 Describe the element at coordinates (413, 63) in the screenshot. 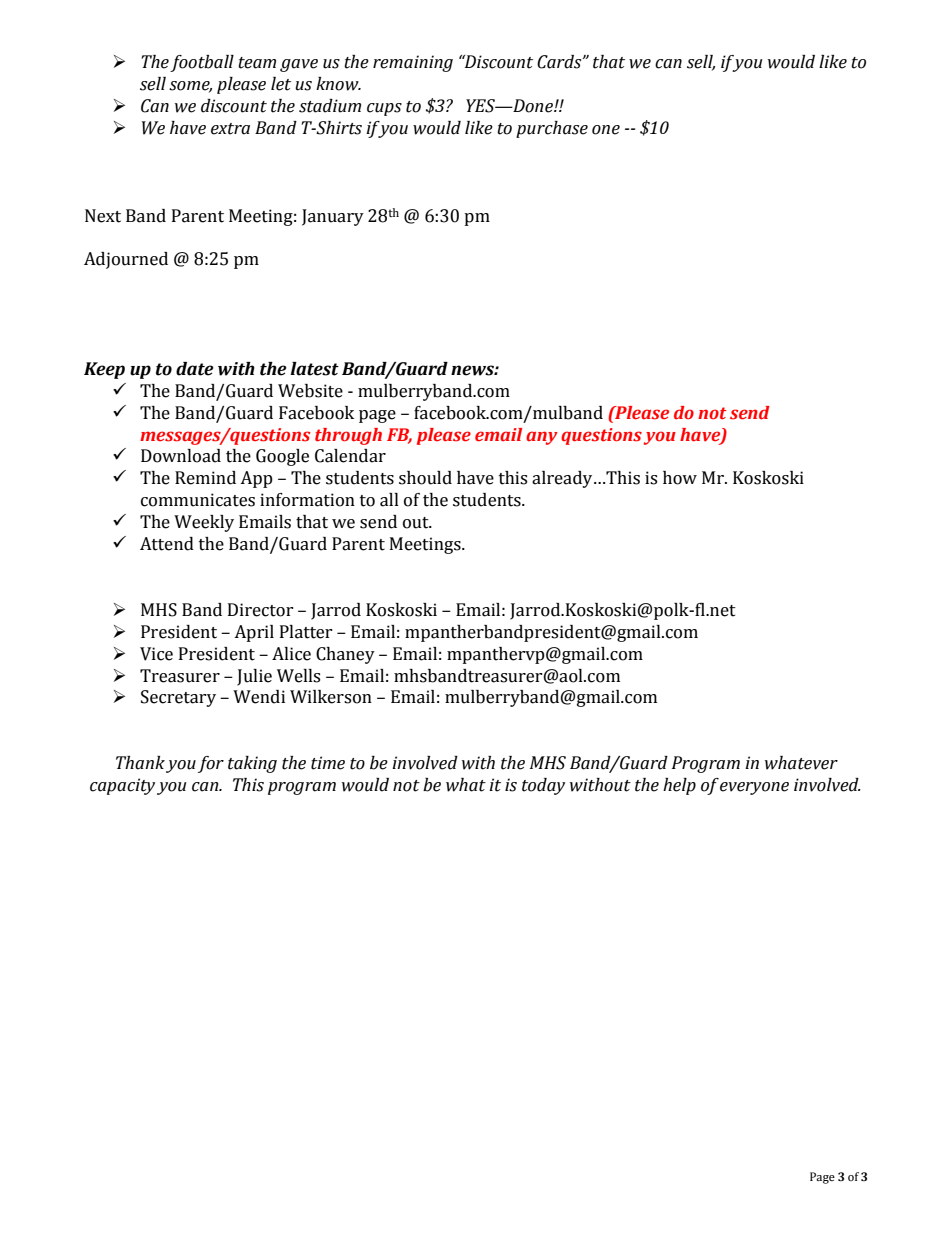

I see `remaining` at that location.
